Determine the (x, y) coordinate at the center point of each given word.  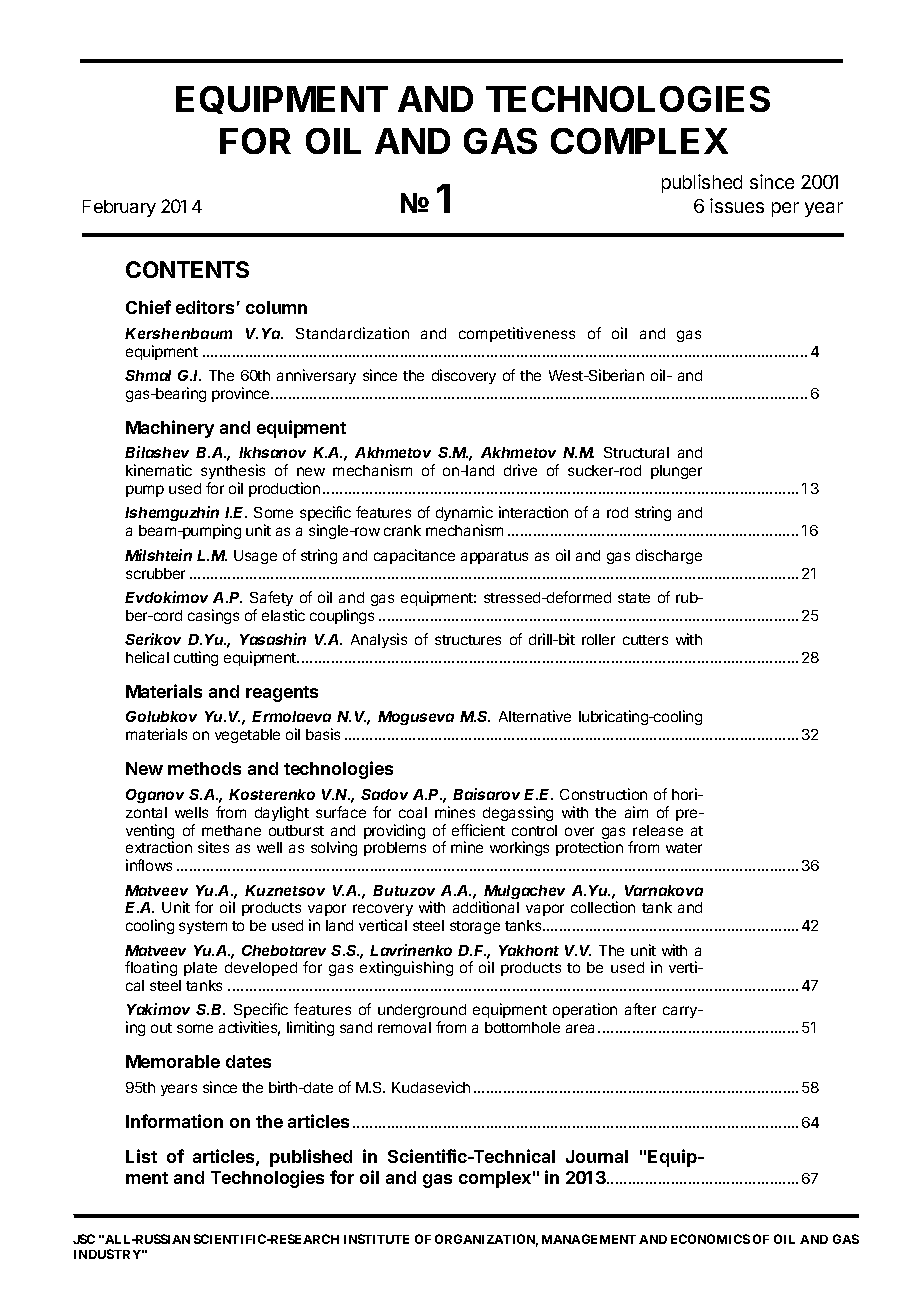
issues (737, 205)
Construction (603, 794)
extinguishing (406, 968)
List (141, 1156)
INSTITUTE (376, 1239)
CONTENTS (187, 269)
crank (402, 530)
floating (151, 968)
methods (204, 768)
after (640, 1009)
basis (323, 734)
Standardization (352, 333)
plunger (676, 472)
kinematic (159, 470)
